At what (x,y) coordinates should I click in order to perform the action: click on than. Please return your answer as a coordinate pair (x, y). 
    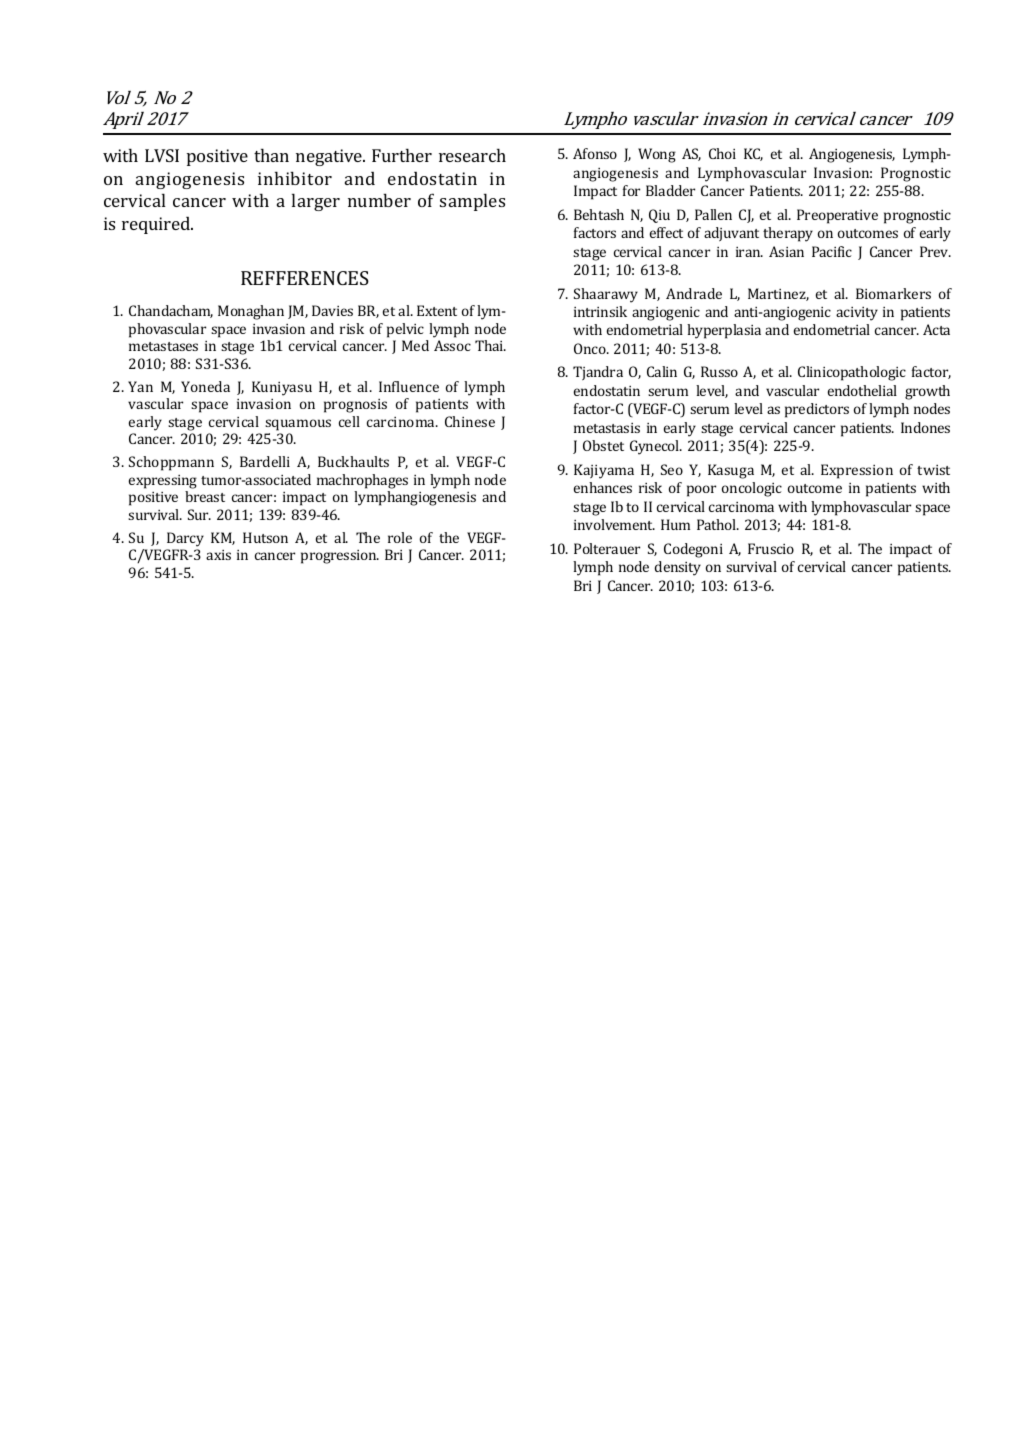
    Looking at the image, I should click on (271, 155).
